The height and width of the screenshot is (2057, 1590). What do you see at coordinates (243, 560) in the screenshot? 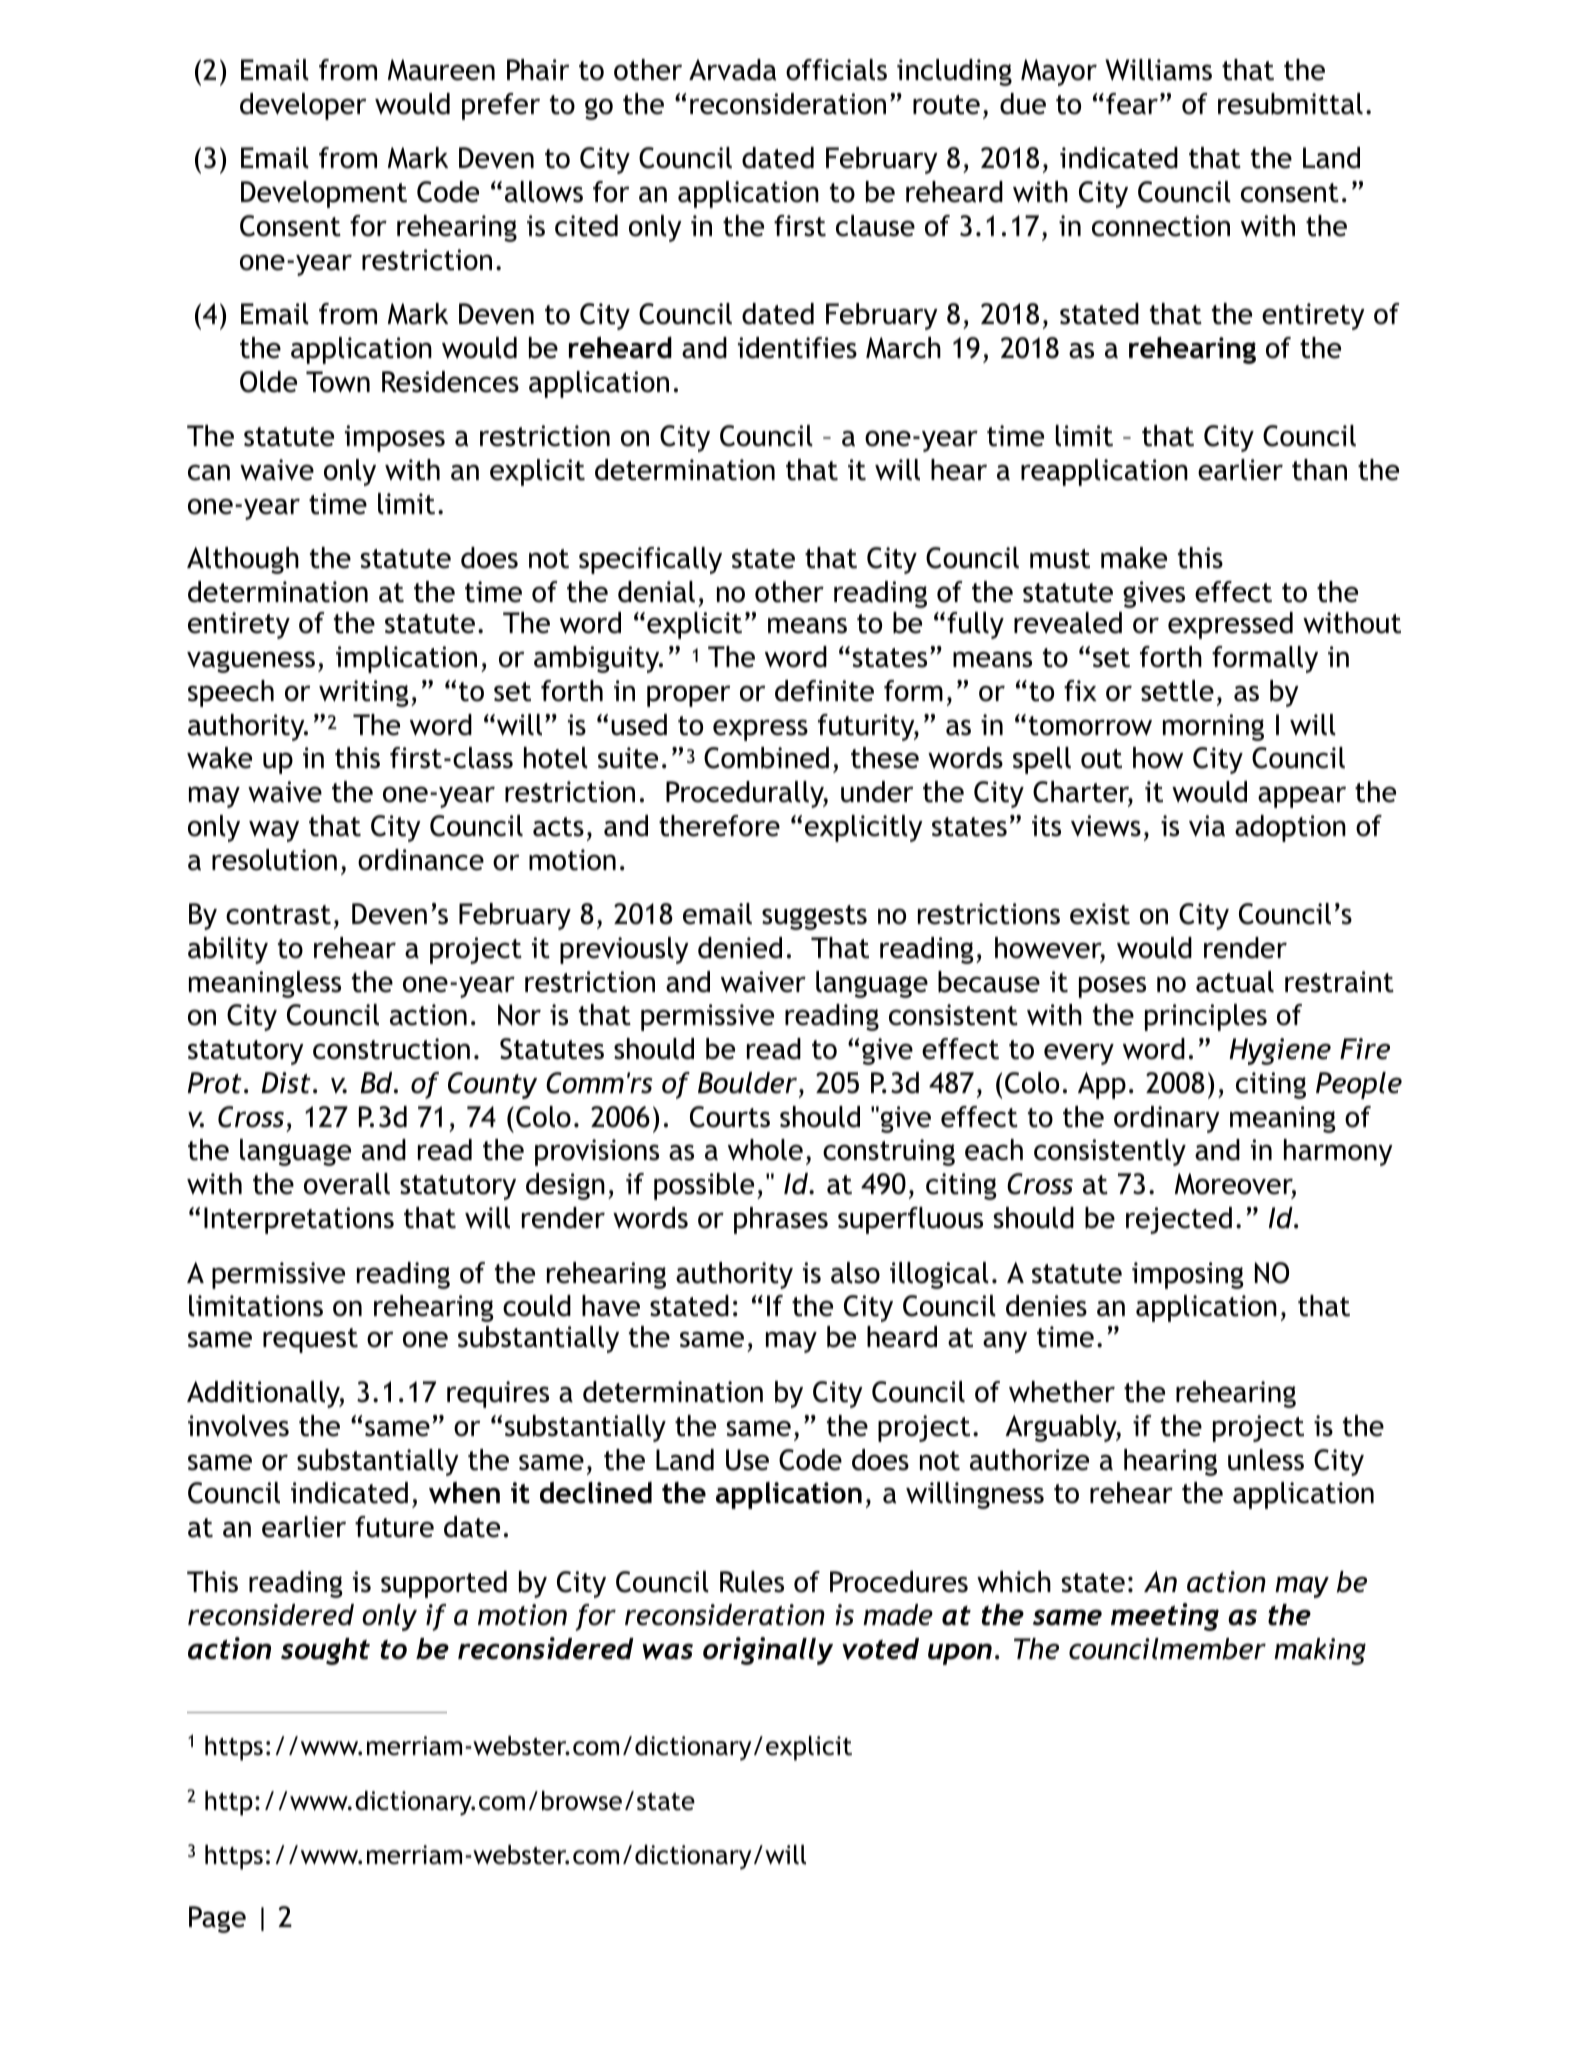
I see `Although` at bounding box center [243, 560].
